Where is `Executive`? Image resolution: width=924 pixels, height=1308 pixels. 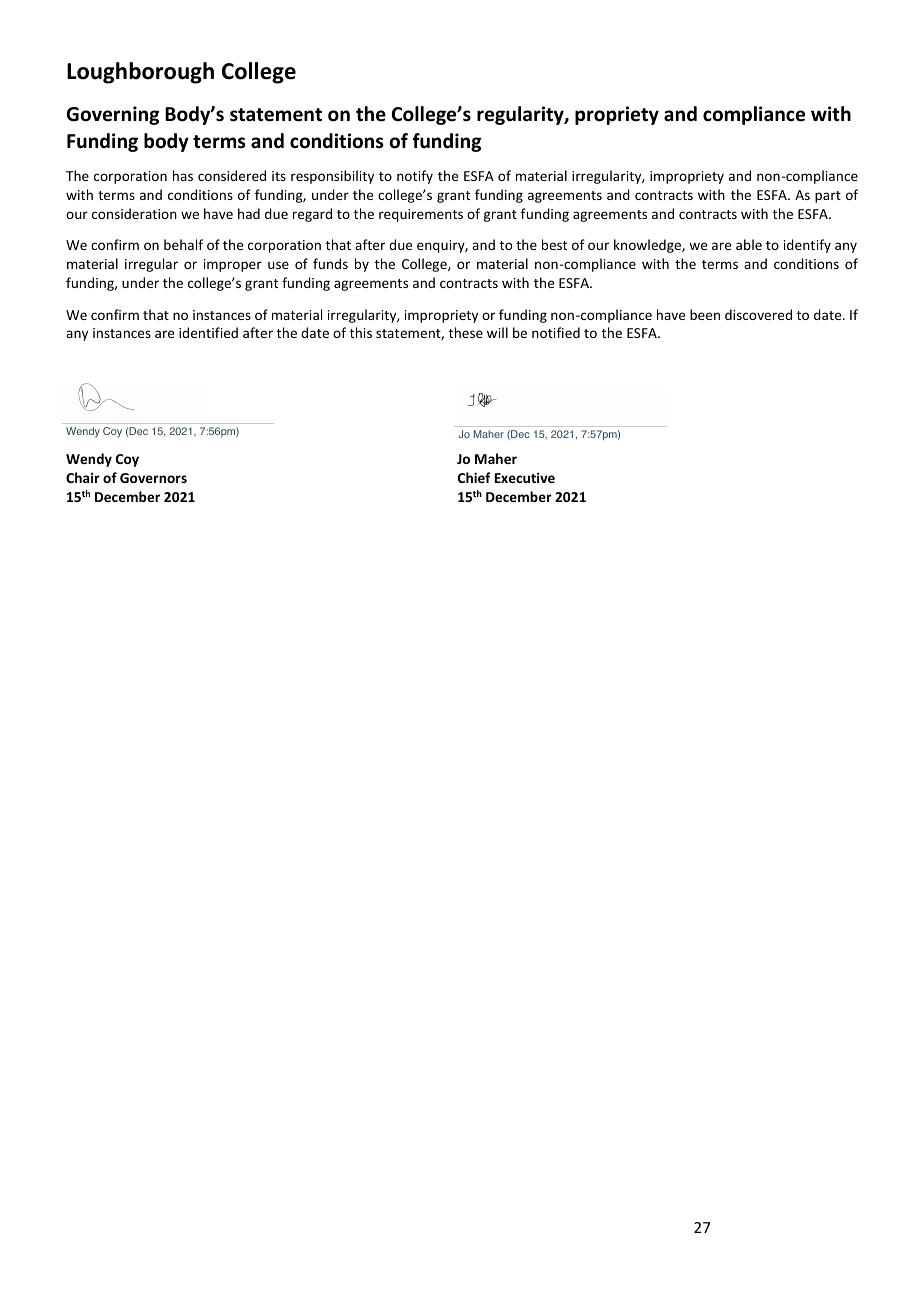
Executive is located at coordinates (525, 477).
